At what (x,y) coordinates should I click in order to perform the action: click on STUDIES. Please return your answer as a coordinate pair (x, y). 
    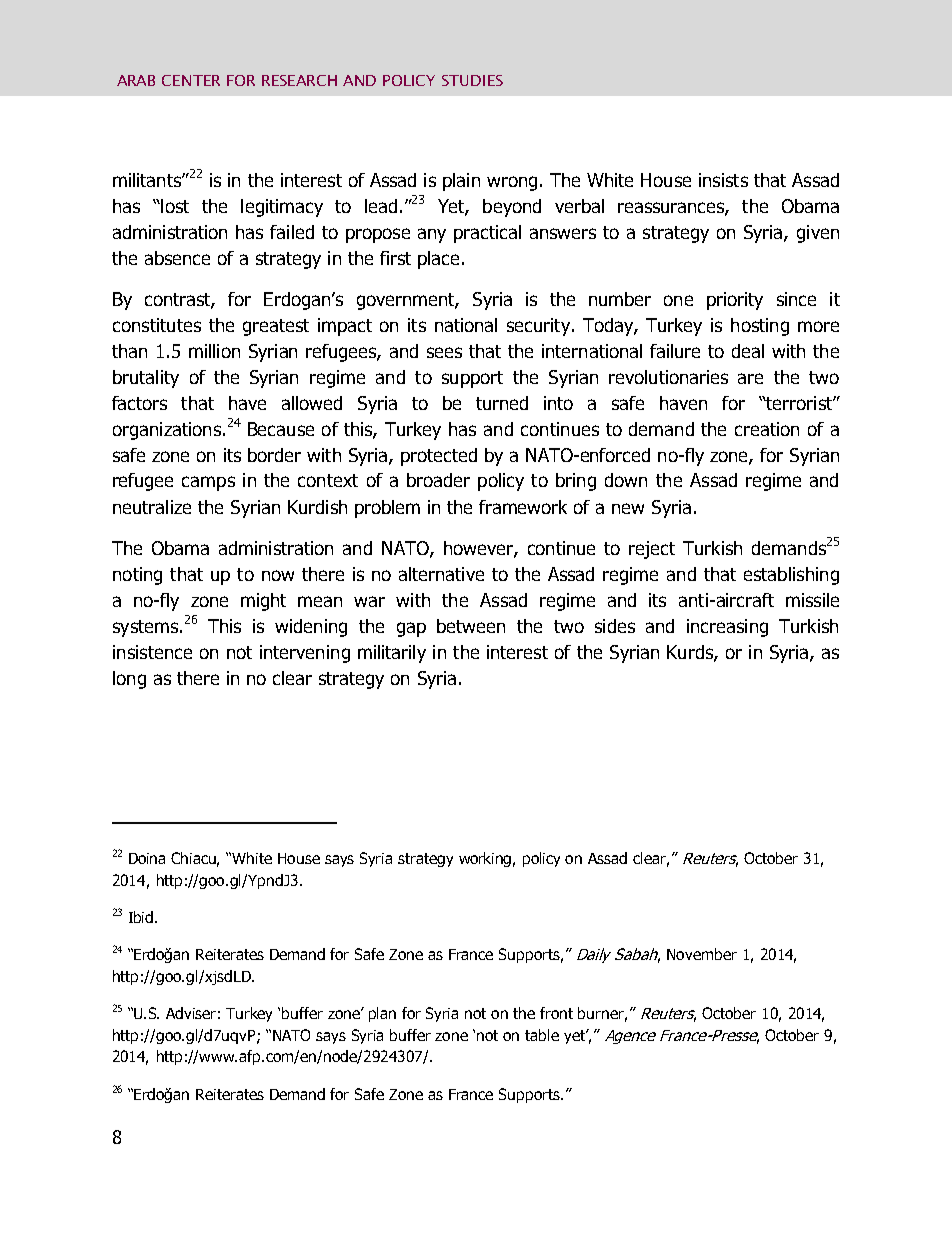
    Looking at the image, I should click on (472, 80).
